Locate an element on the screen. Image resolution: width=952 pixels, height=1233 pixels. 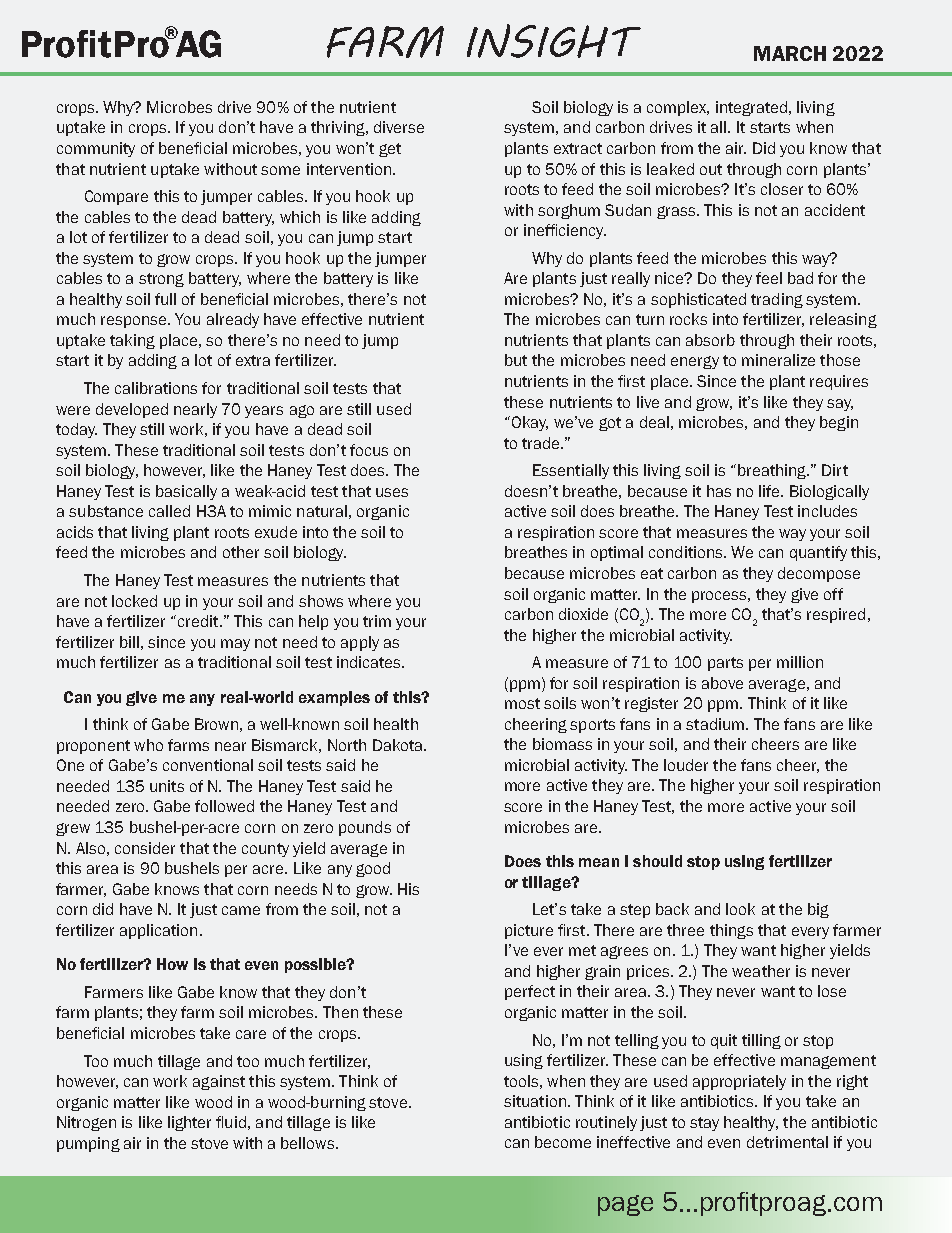
integrated is located at coordinates (751, 108).
